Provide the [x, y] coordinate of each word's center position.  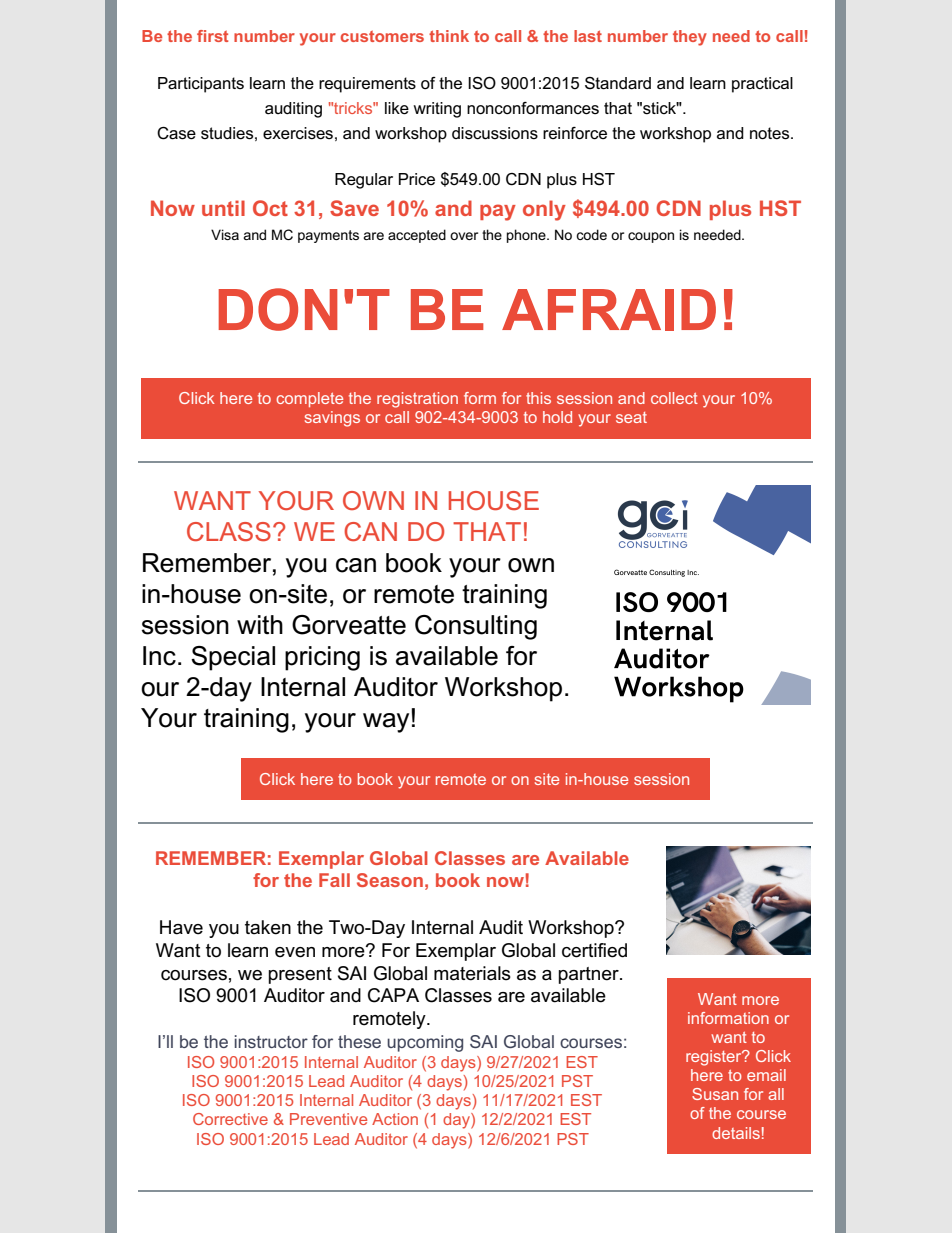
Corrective [230, 1119]
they [690, 38]
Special [233, 658]
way [387, 722]
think [449, 36]
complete [309, 399]
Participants [201, 85]
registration [417, 400]
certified [594, 950]
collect [674, 398]
